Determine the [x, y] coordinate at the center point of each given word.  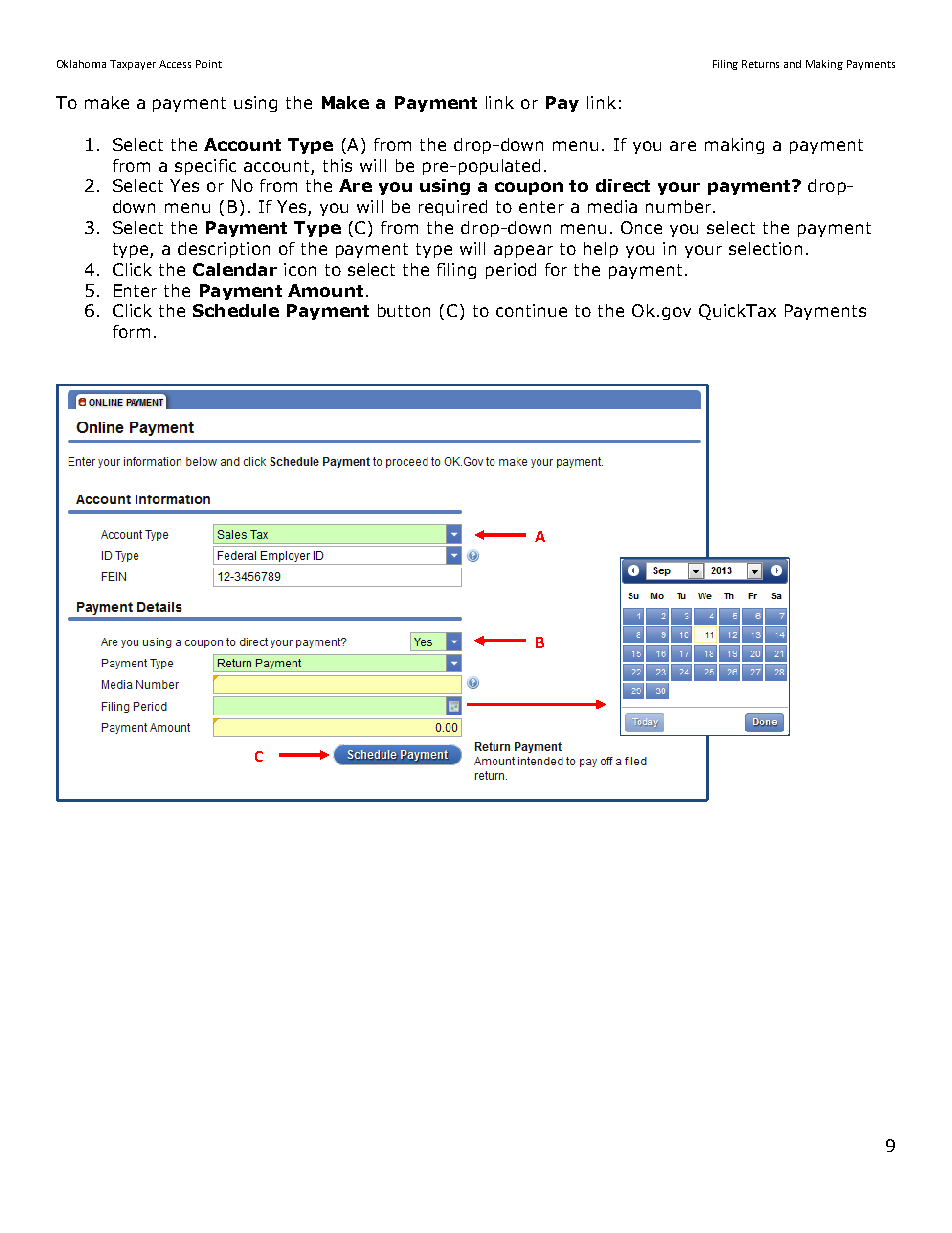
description [224, 250]
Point [209, 64]
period [511, 271]
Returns [760, 64]
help [601, 250]
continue [531, 310]
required [453, 208]
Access [175, 64]
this [337, 165]
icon [300, 269]
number [680, 206]
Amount [325, 290]
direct [623, 185]
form [131, 331]
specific [205, 167]
